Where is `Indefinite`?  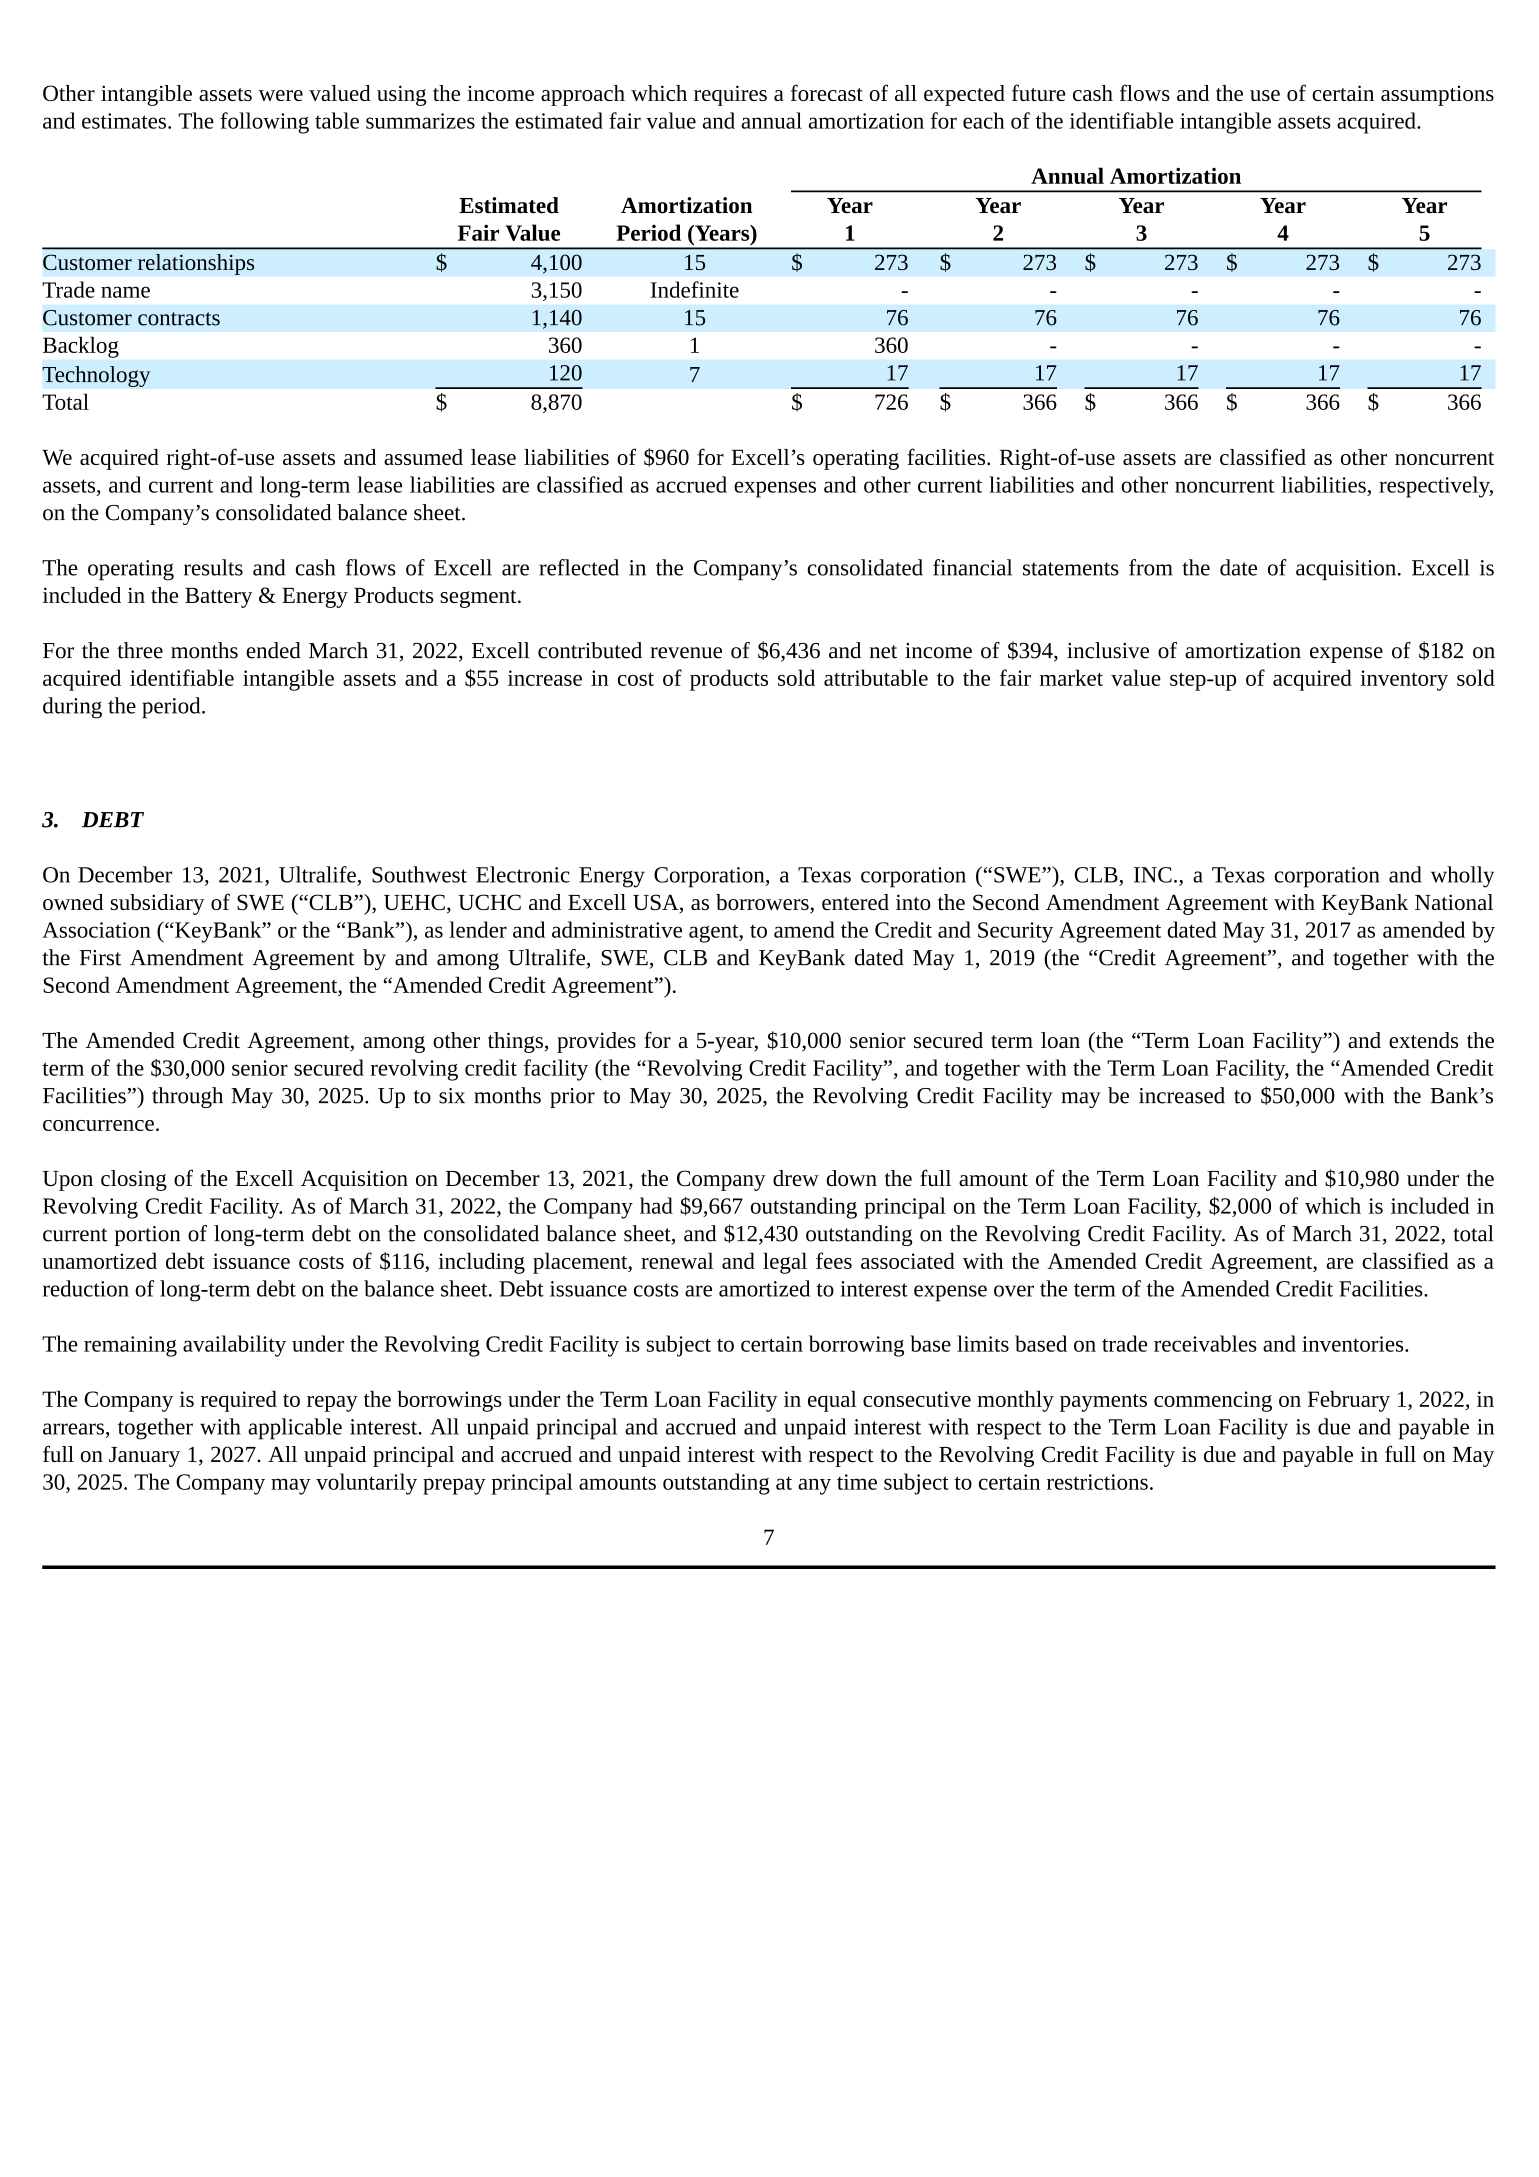
Indefinite is located at coordinates (695, 289).
